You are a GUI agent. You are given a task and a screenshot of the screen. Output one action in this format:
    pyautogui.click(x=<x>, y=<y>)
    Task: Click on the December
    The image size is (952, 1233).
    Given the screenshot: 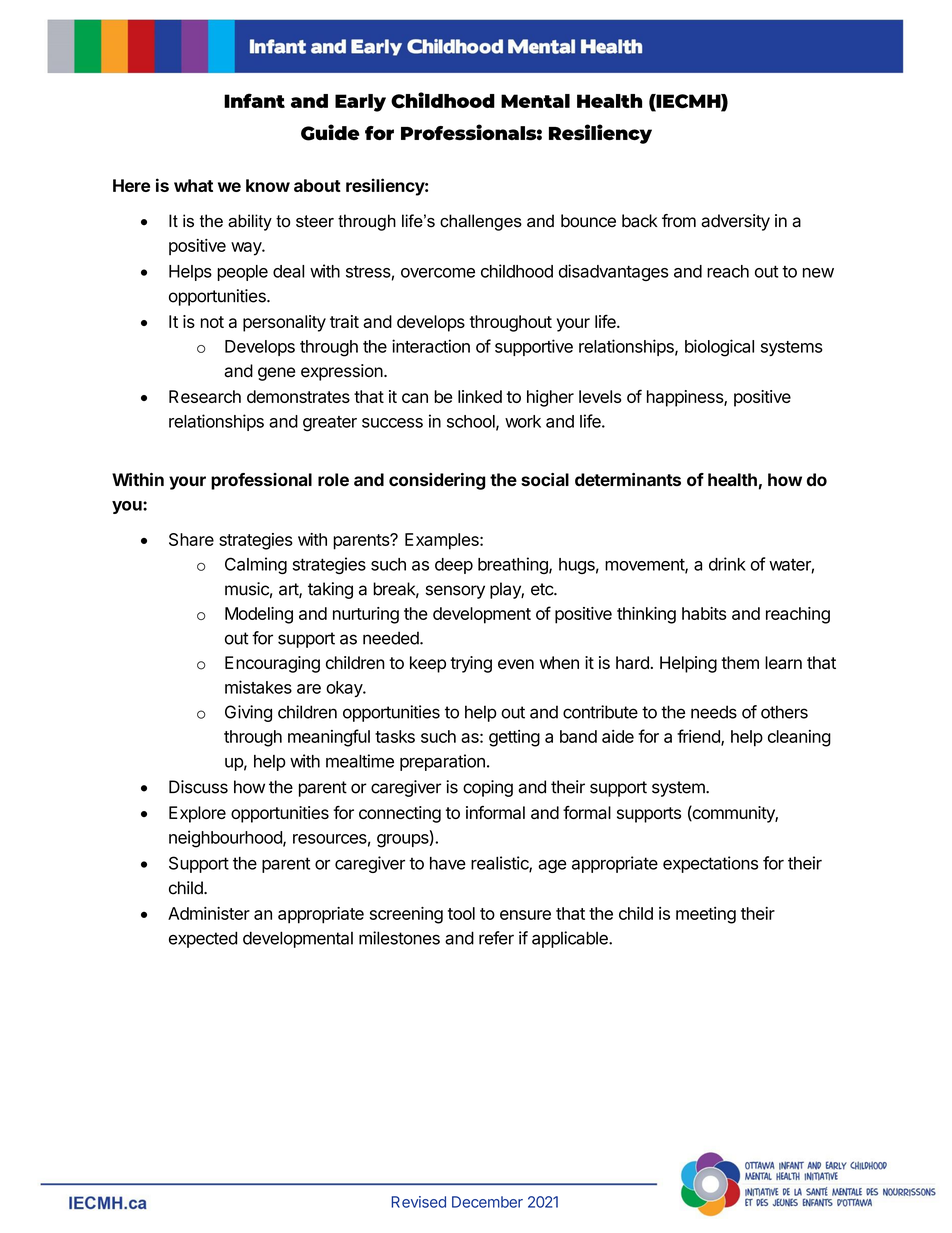 What is the action you would take?
    pyautogui.click(x=487, y=1202)
